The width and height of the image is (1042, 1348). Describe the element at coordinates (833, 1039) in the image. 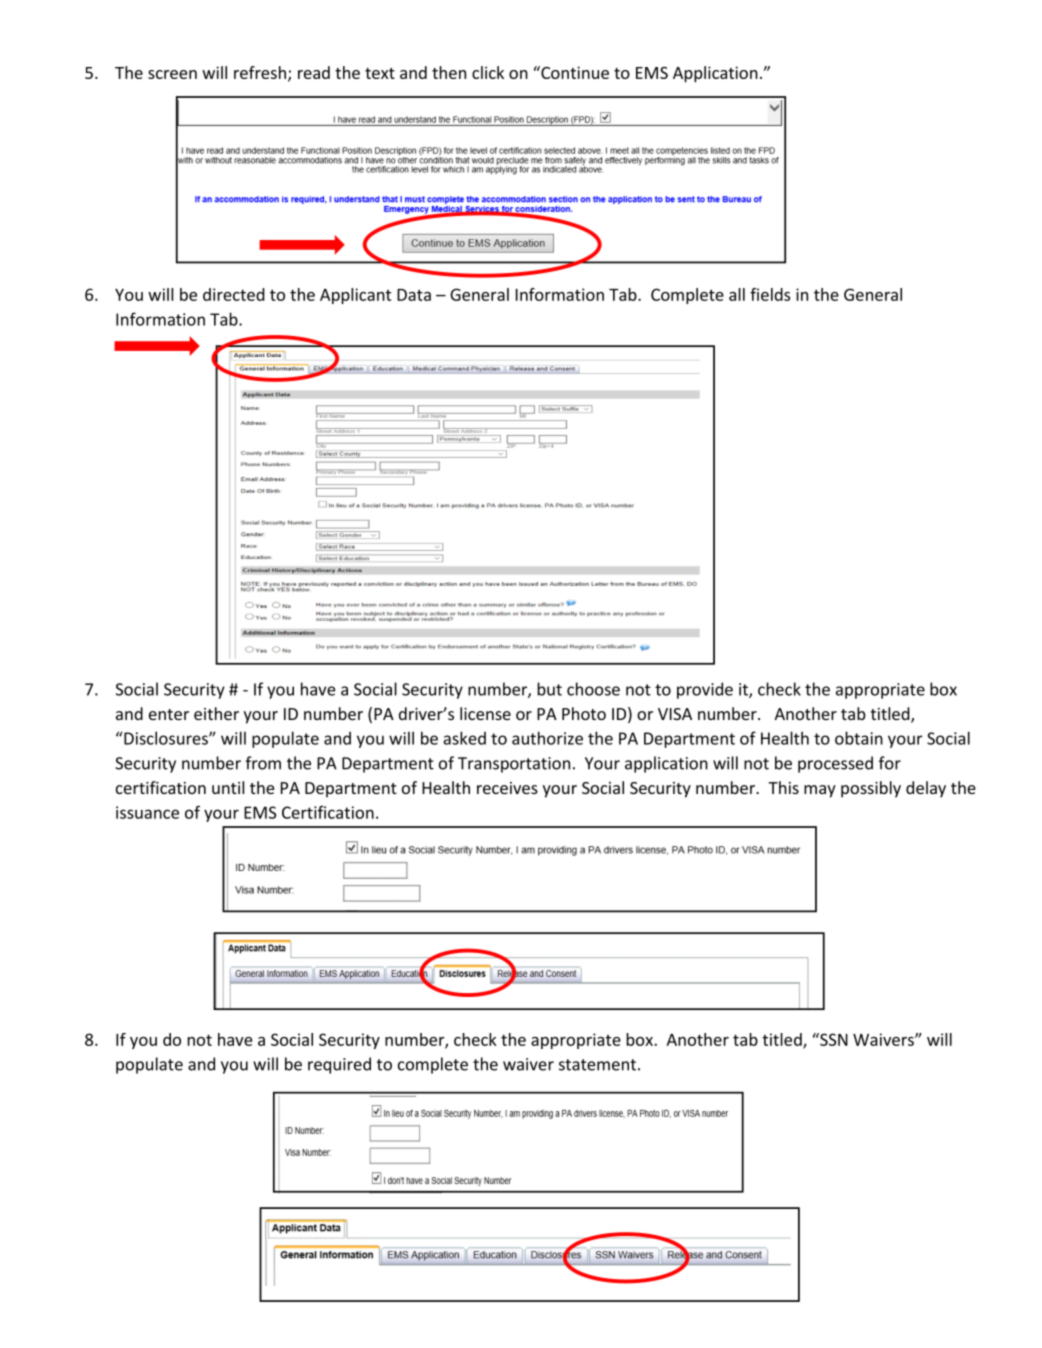

I see `SSN` at that location.
